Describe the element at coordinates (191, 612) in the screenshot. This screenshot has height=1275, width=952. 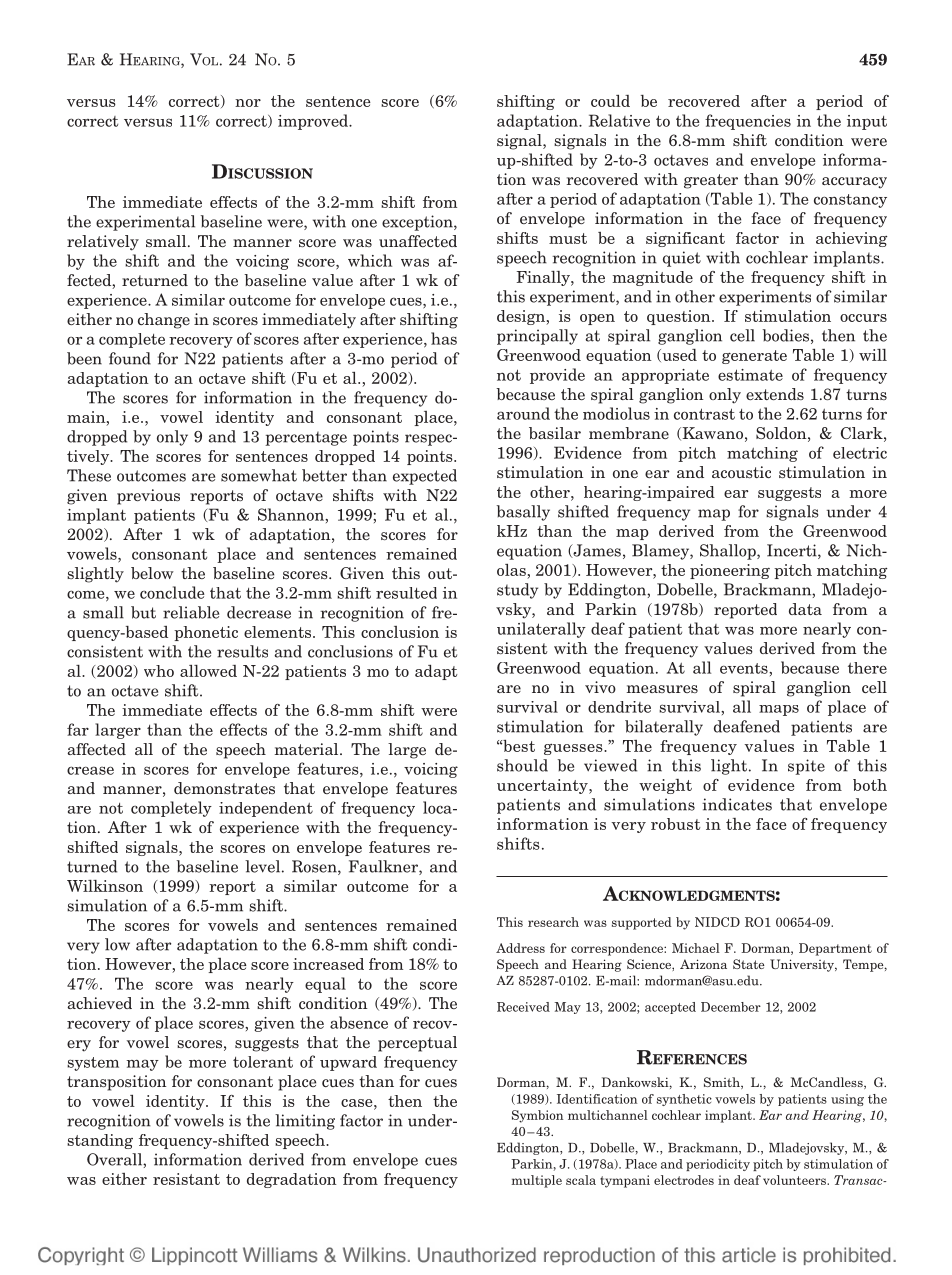
I see `reliable` at that location.
